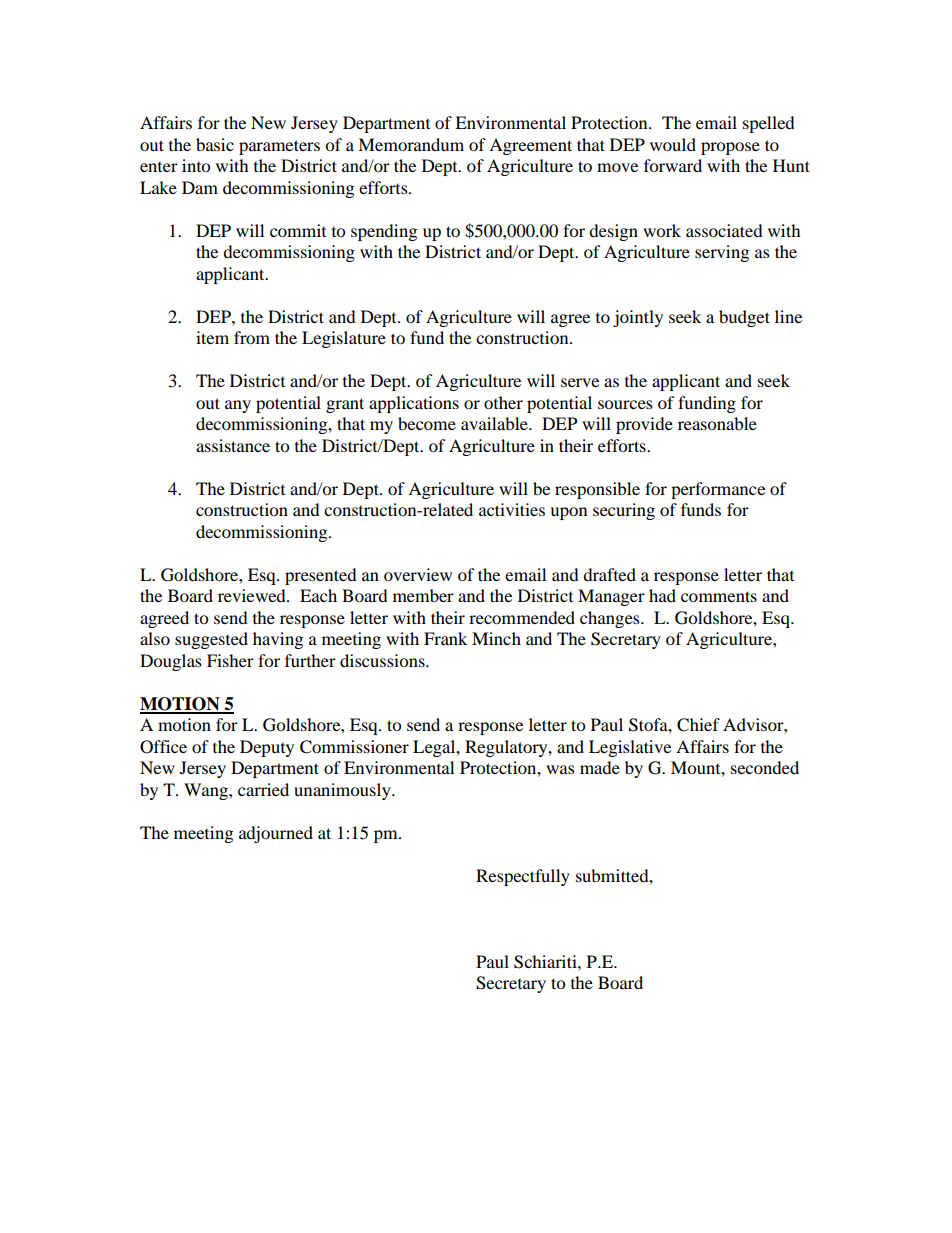 The height and width of the screenshot is (1233, 952). Describe the element at coordinates (730, 148) in the screenshot. I see `propose` at that location.
